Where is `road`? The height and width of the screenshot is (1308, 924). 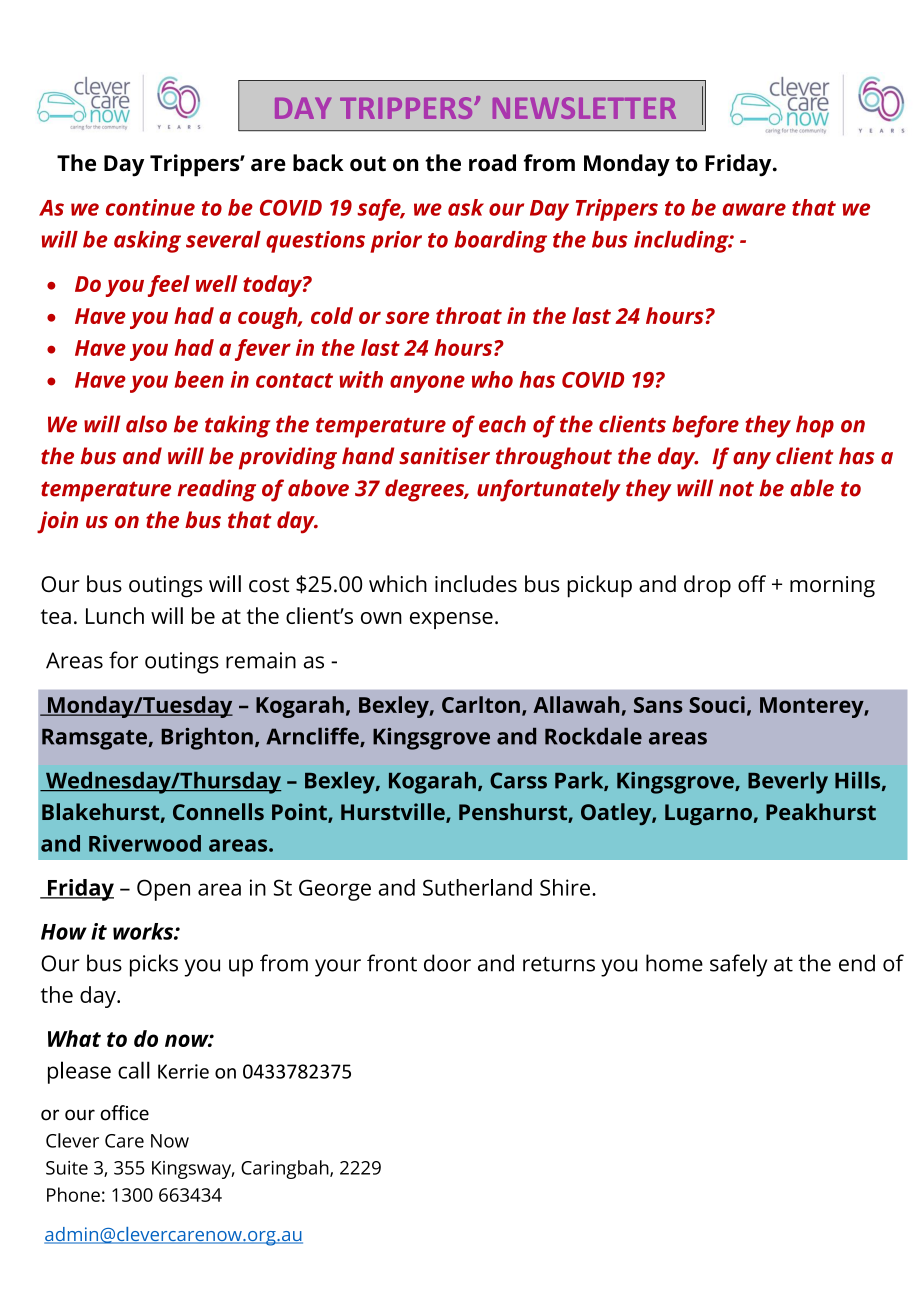 road is located at coordinates (492, 163).
